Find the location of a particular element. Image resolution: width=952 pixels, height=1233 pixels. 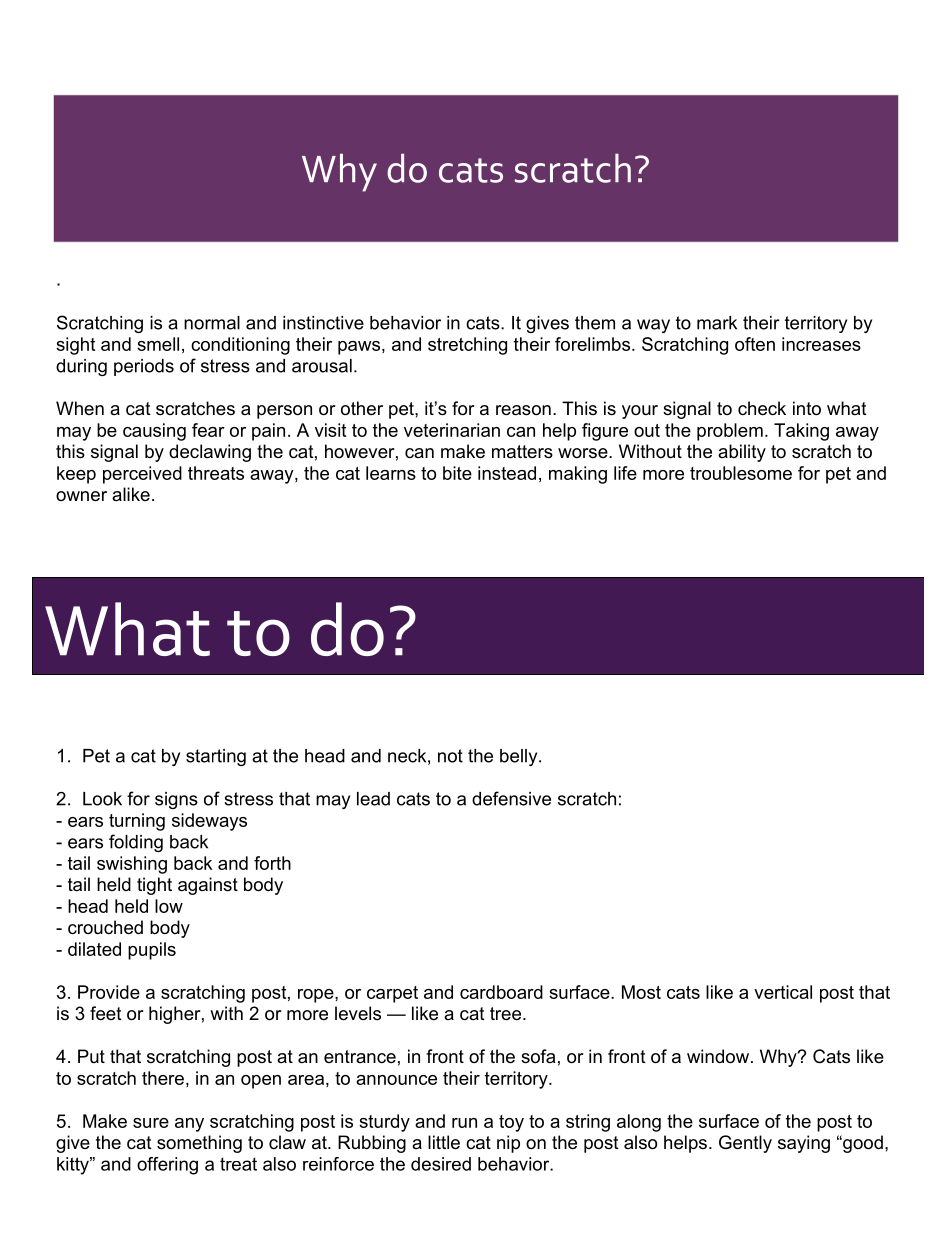

bite is located at coordinates (457, 473).
